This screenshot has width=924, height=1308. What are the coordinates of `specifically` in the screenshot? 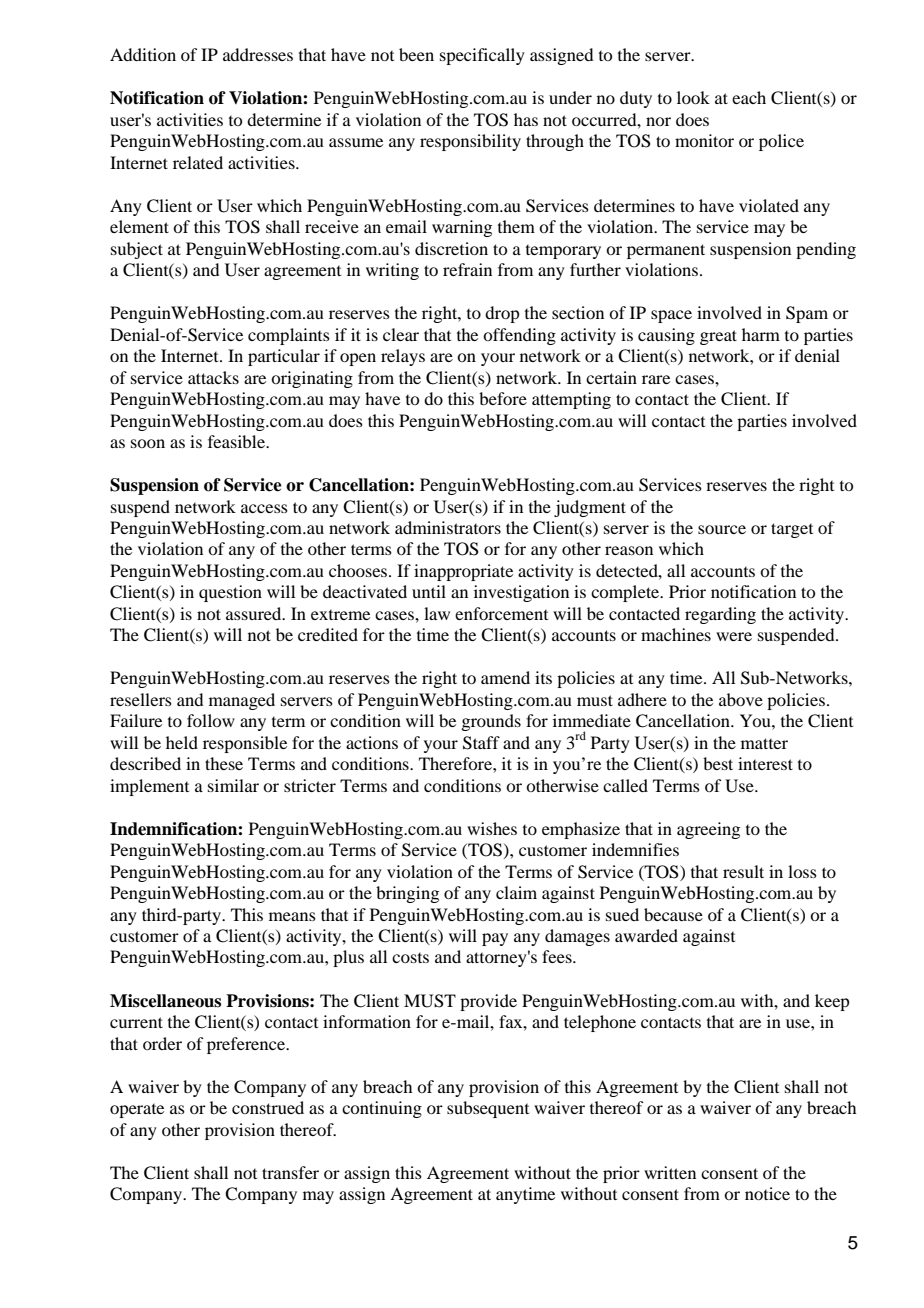 It's located at (482, 56).
